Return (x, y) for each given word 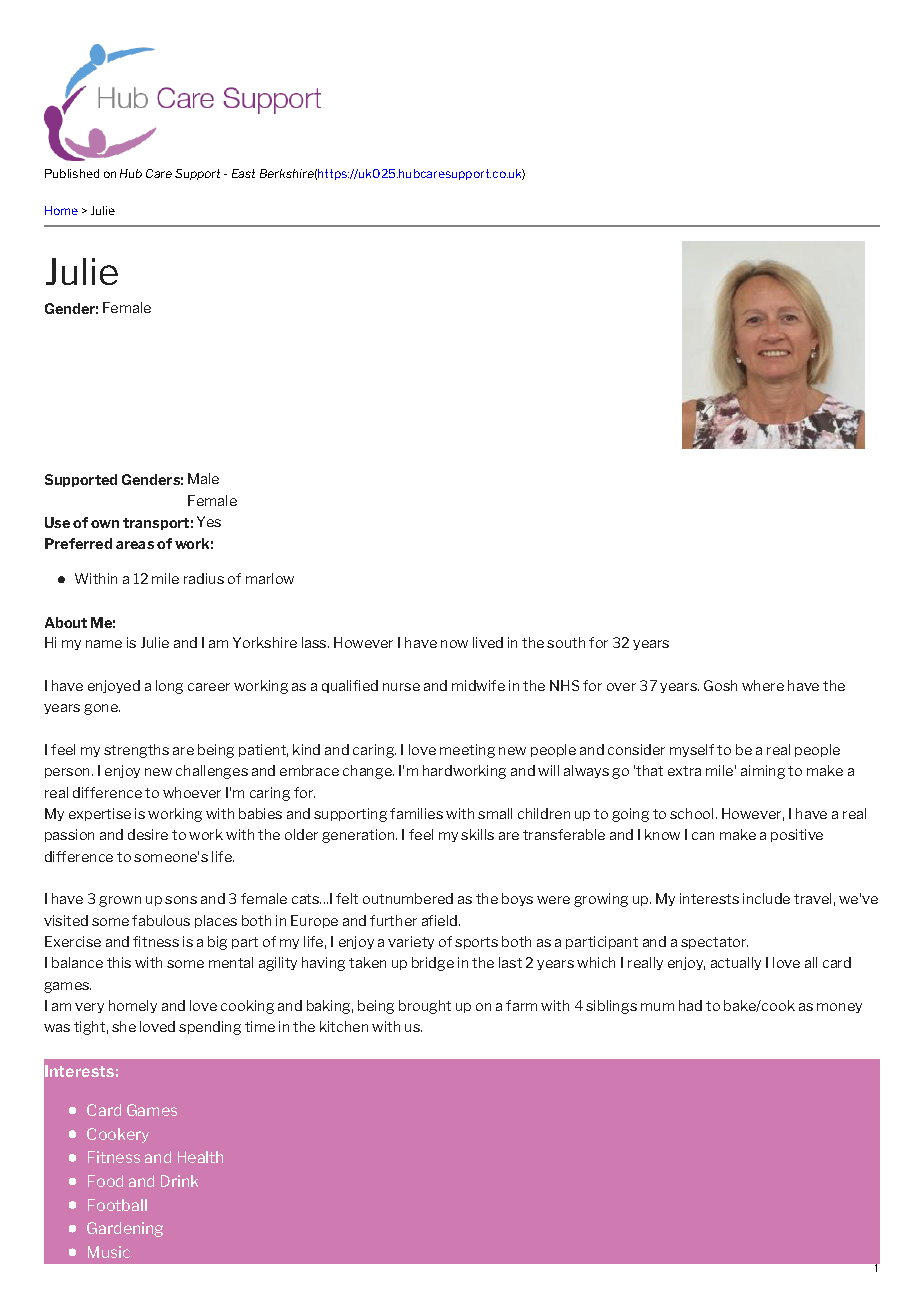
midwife (478, 685)
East (243, 173)
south (566, 642)
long (169, 687)
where (763, 685)
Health (200, 1157)
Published (72, 173)
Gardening (125, 1229)
